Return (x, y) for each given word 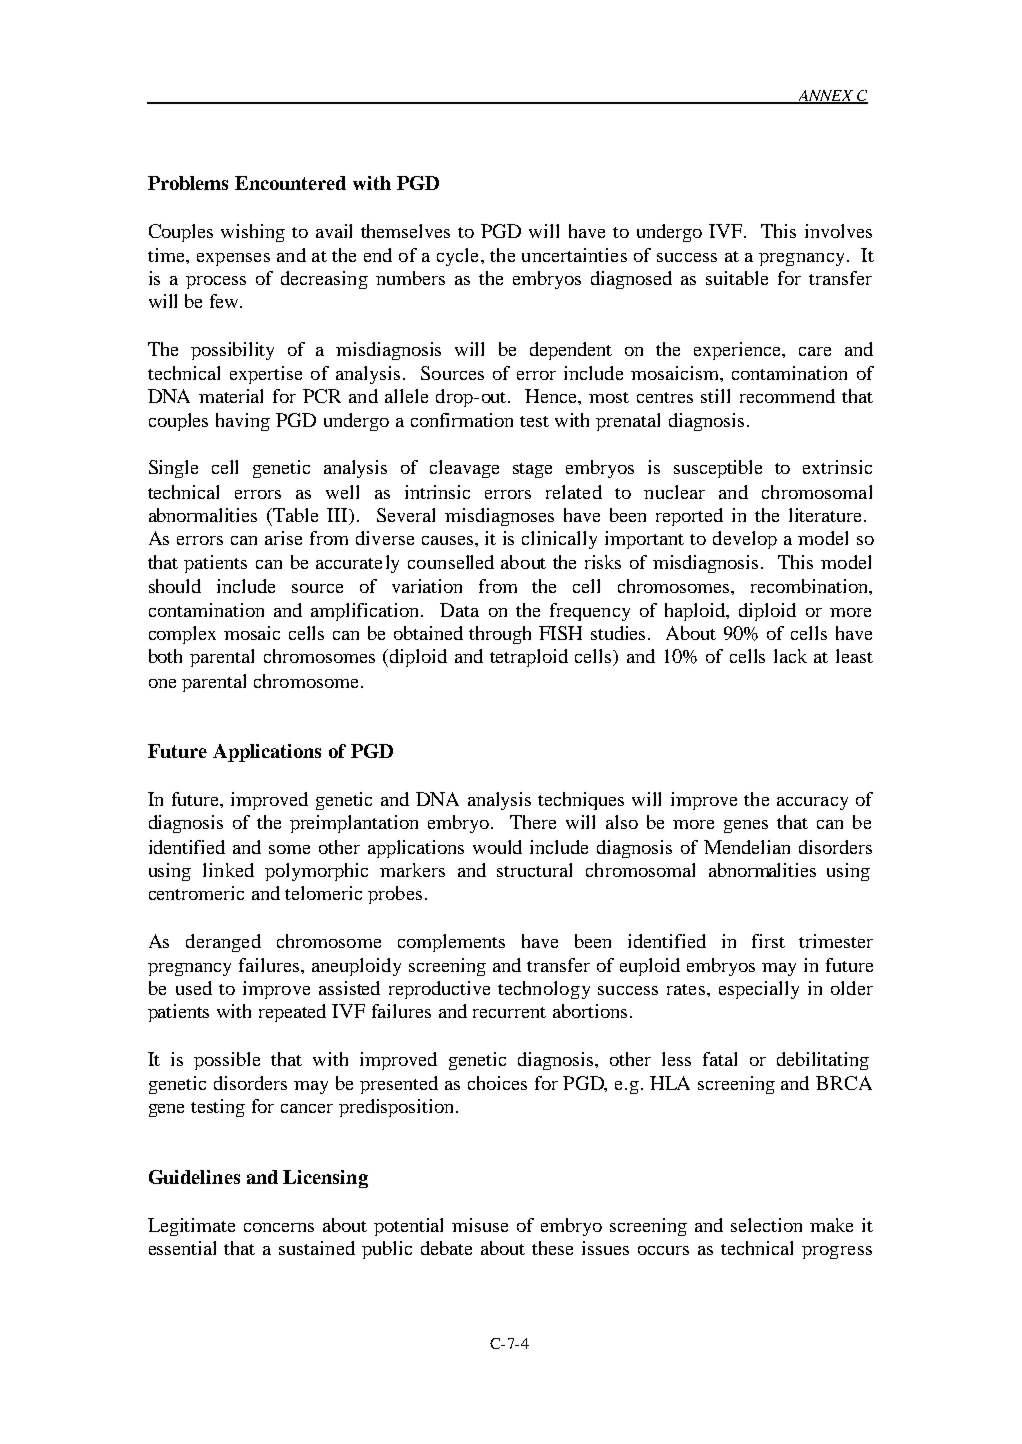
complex (182, 635)
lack (790, 656)
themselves (405, 231)
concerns (279, 1227)
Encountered (290, 183)
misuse (480, 1225)
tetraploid (529, 658)
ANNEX (825, 97)
